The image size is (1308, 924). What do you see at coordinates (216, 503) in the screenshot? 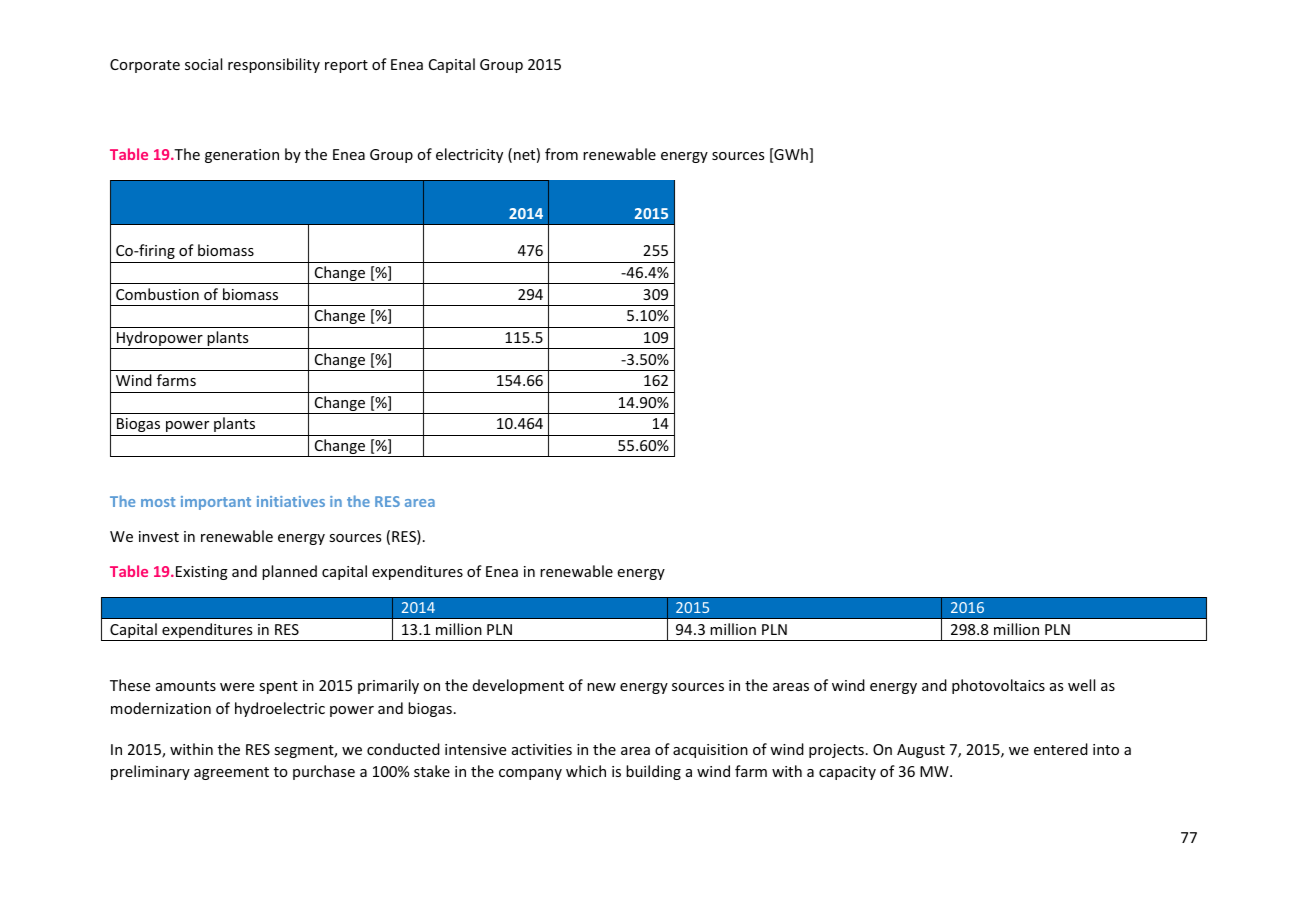
I see `important` at bounding box center [216, 503].
